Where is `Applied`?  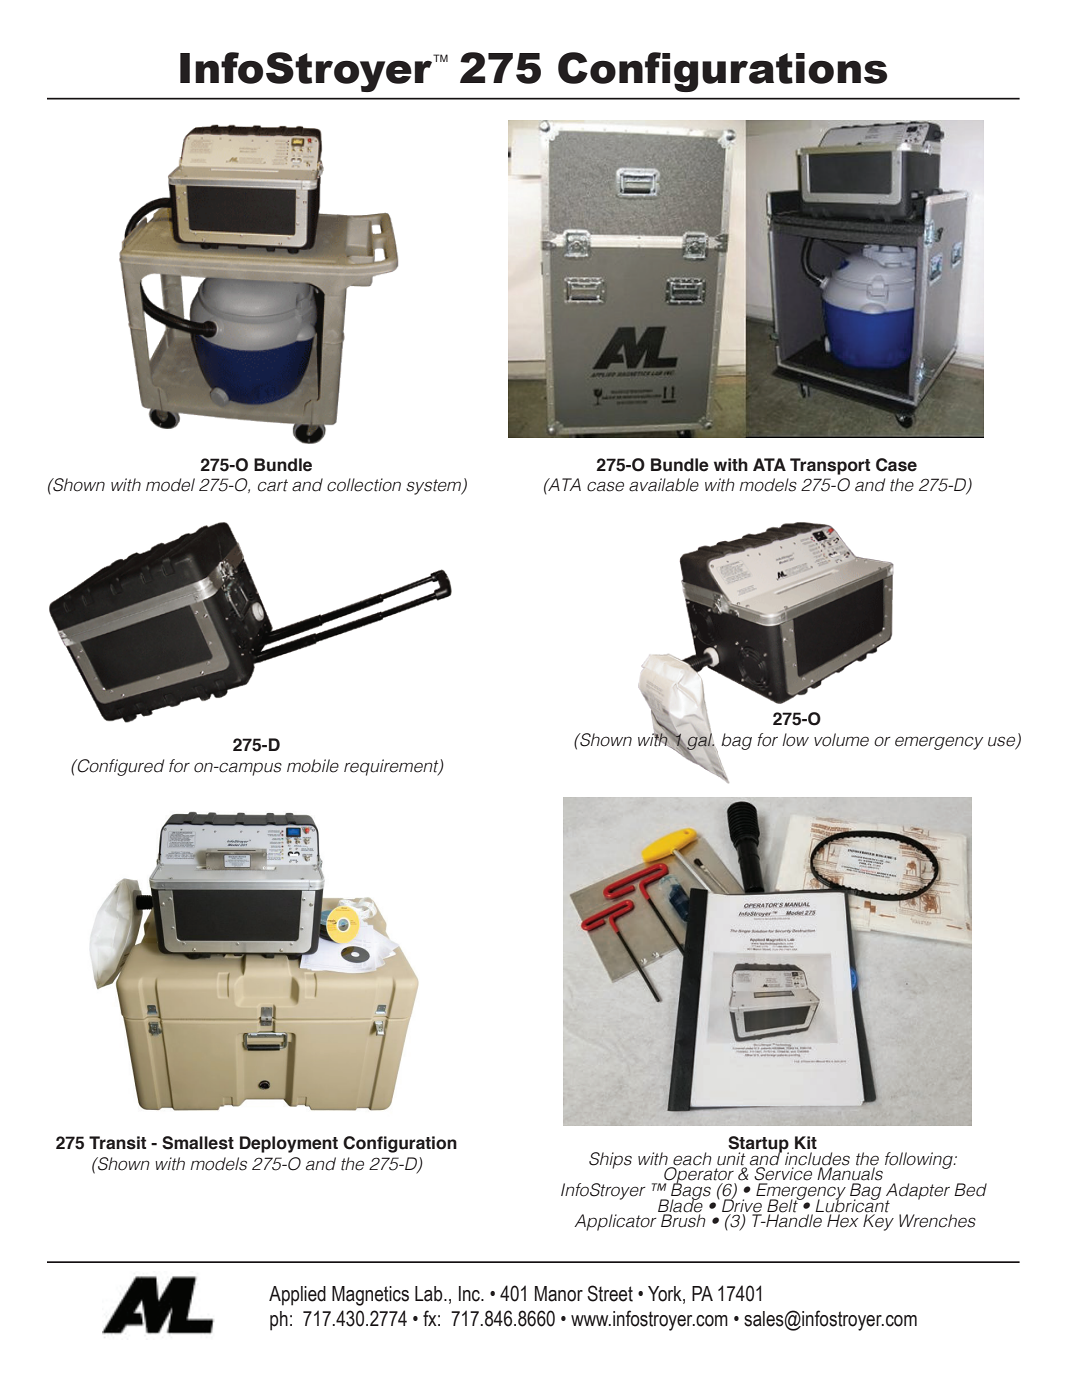 Applied is located at coordinates (297, 1296).
